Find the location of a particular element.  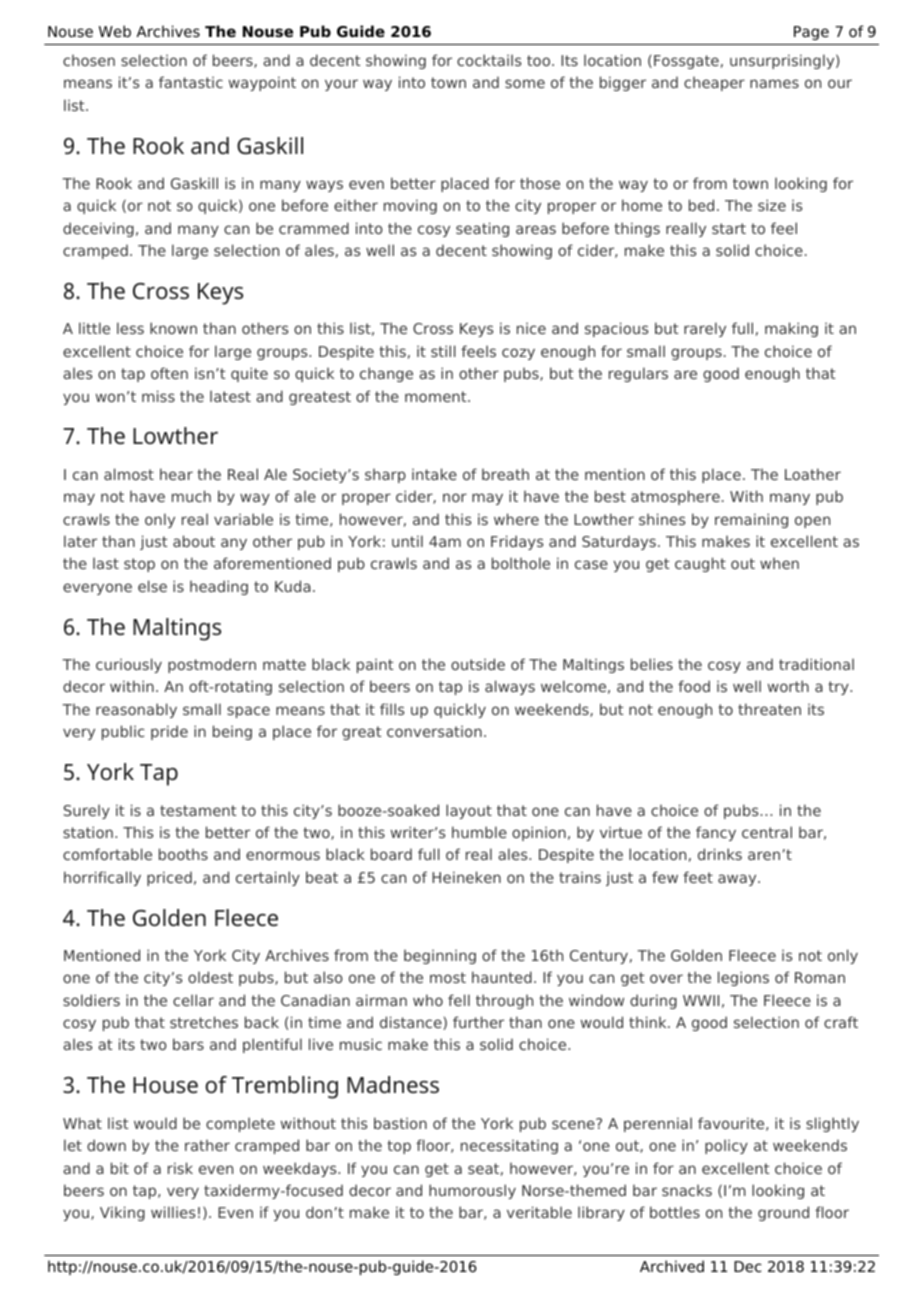

postmodern is located at coordinates (212, 665).
